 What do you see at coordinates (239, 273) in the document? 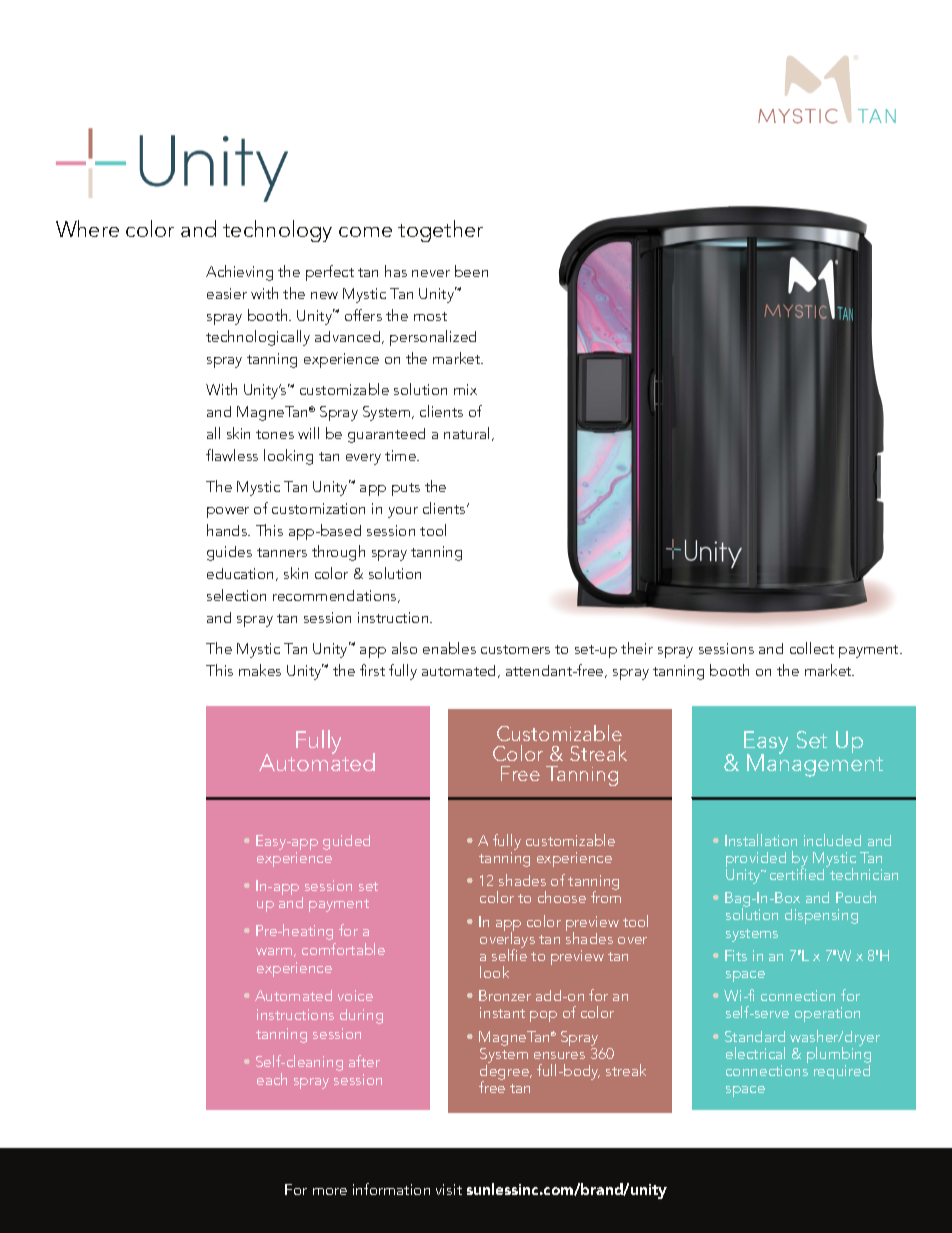
I see `Achieving` at bounding box center [239, 273].
